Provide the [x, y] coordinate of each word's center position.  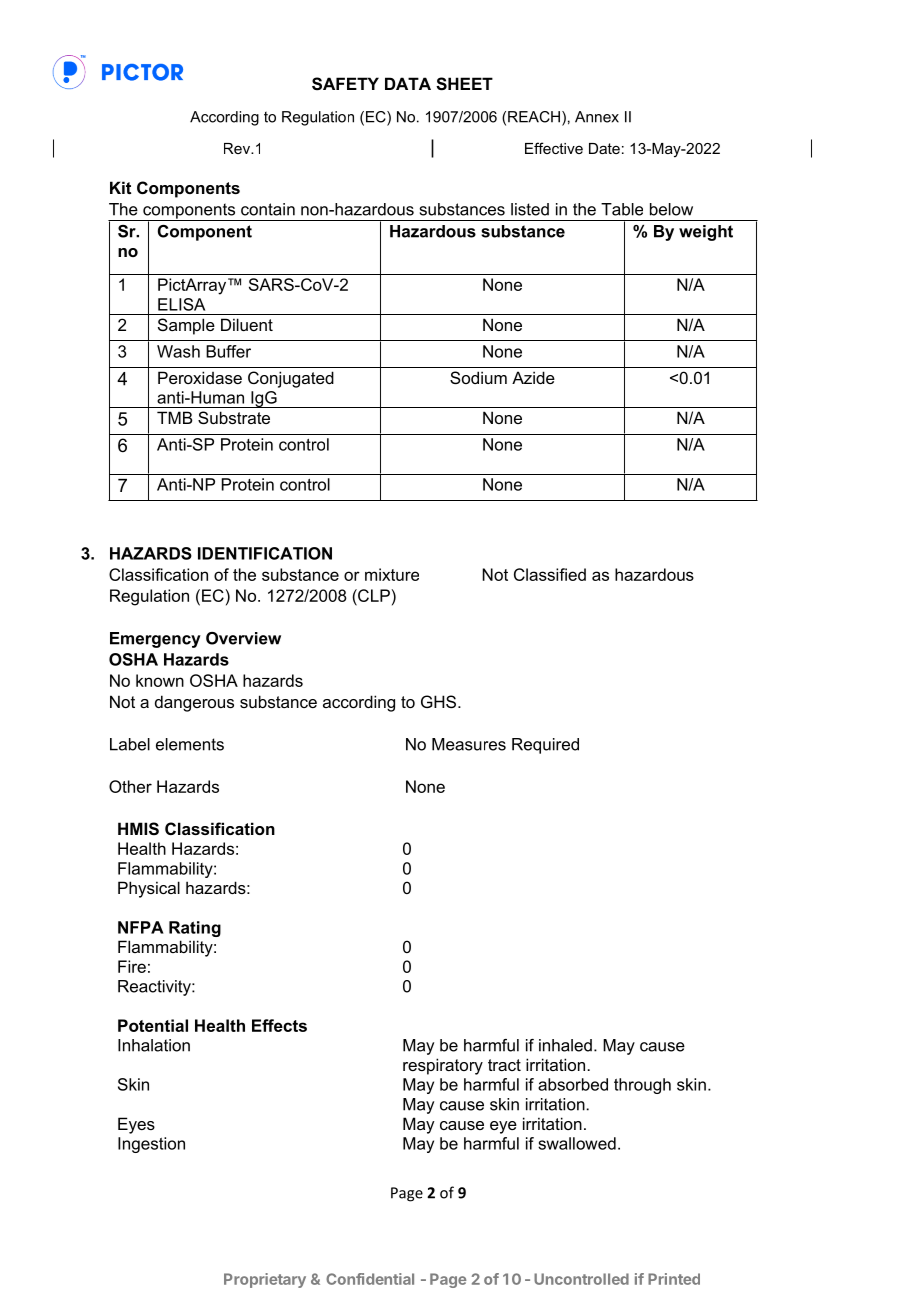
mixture [392, 574]
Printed [674, 1279]
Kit [120, 187]
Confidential [370, 1279]
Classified [550, 574]
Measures [469, 744]
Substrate [234, 417]
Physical [149, 889]
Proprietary [265, 1280]
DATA [408, 83]
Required [545, 746]
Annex [597, 117]
